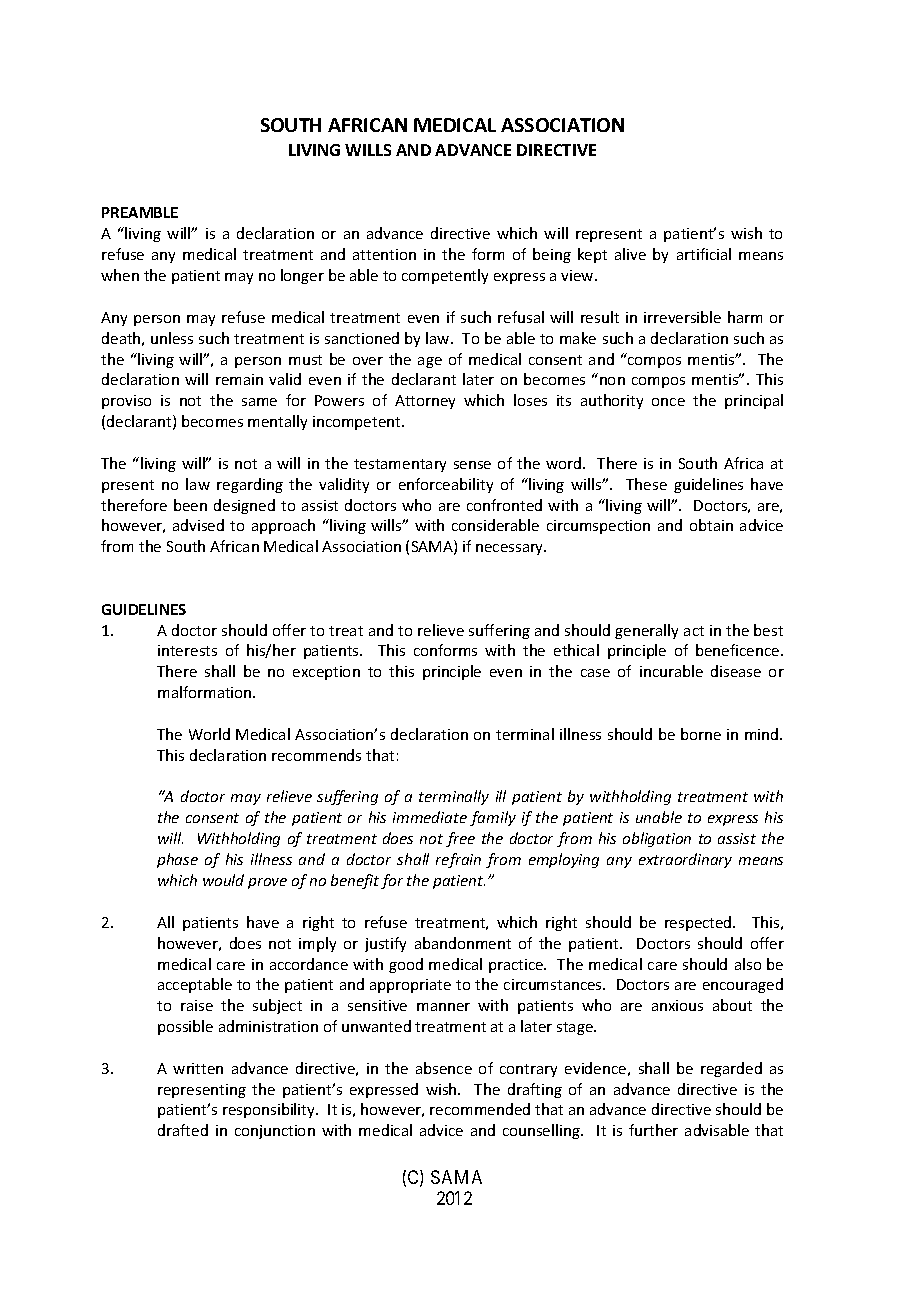  I want to click on advised, so click(198, 525).
